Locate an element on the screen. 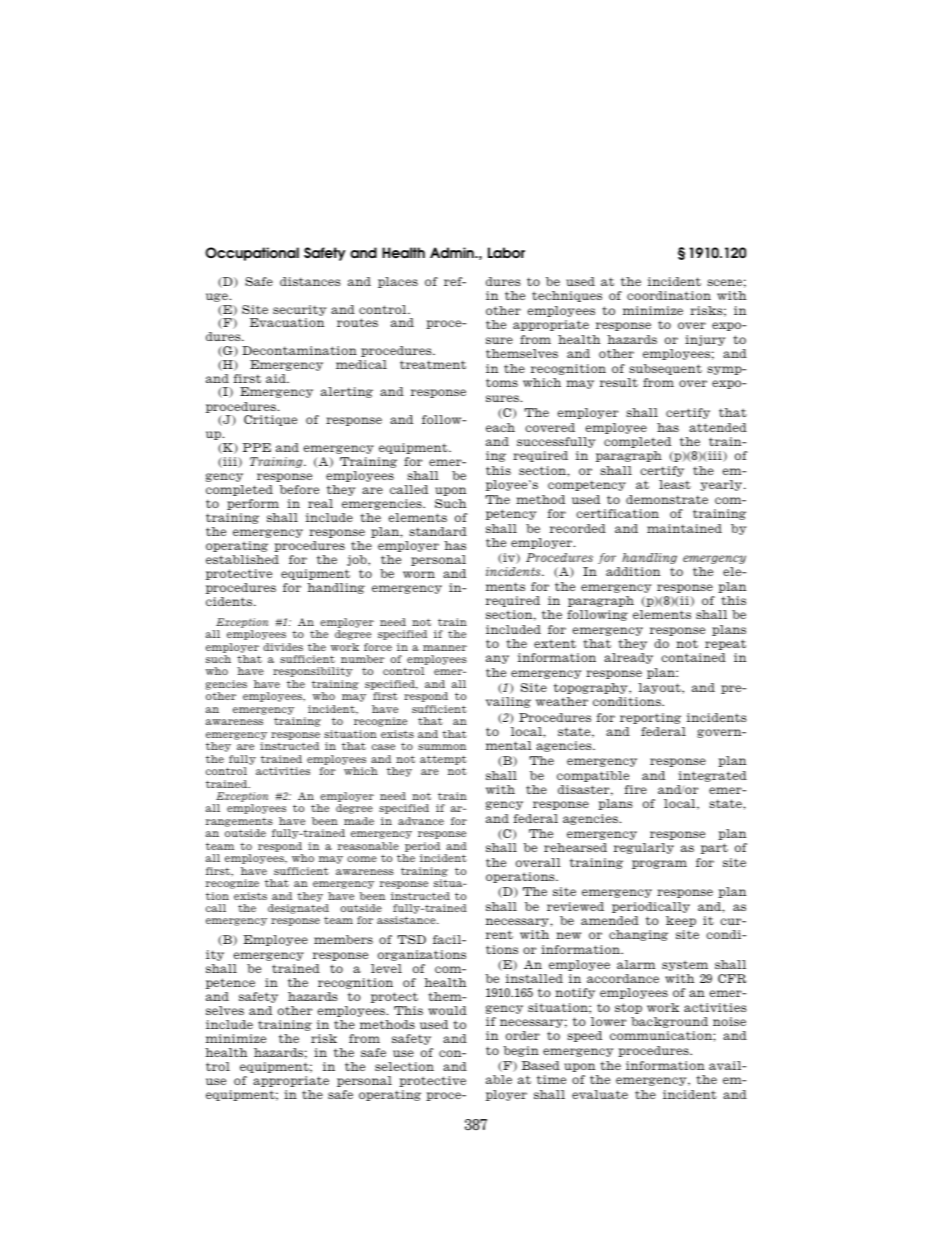 The image size is (952, 1233). background is located at coordinates (669, 1022).
